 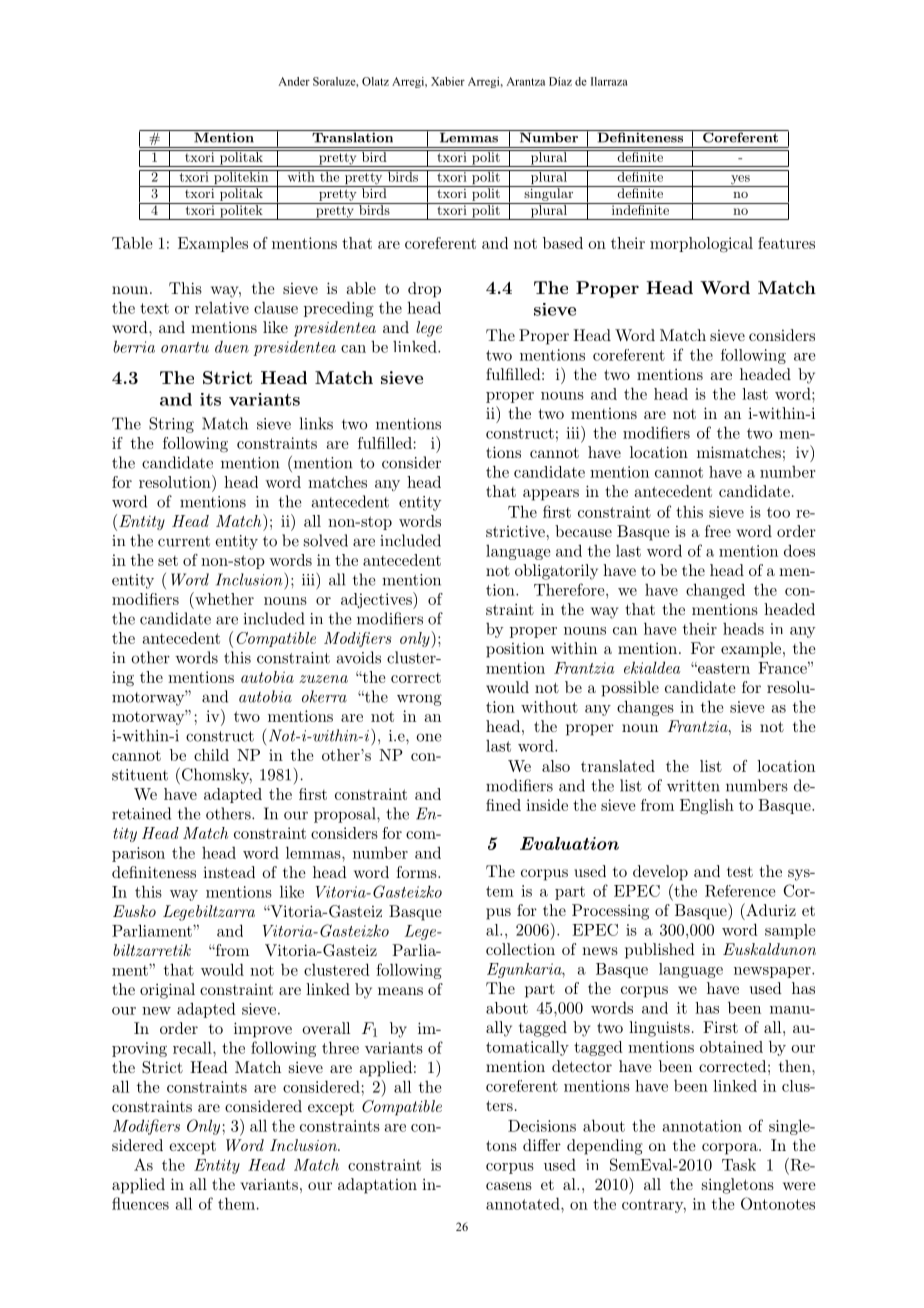 What do you see at coordinates (294, 81) in the image?
I see `Ander` at bounding box center [294, 81].
